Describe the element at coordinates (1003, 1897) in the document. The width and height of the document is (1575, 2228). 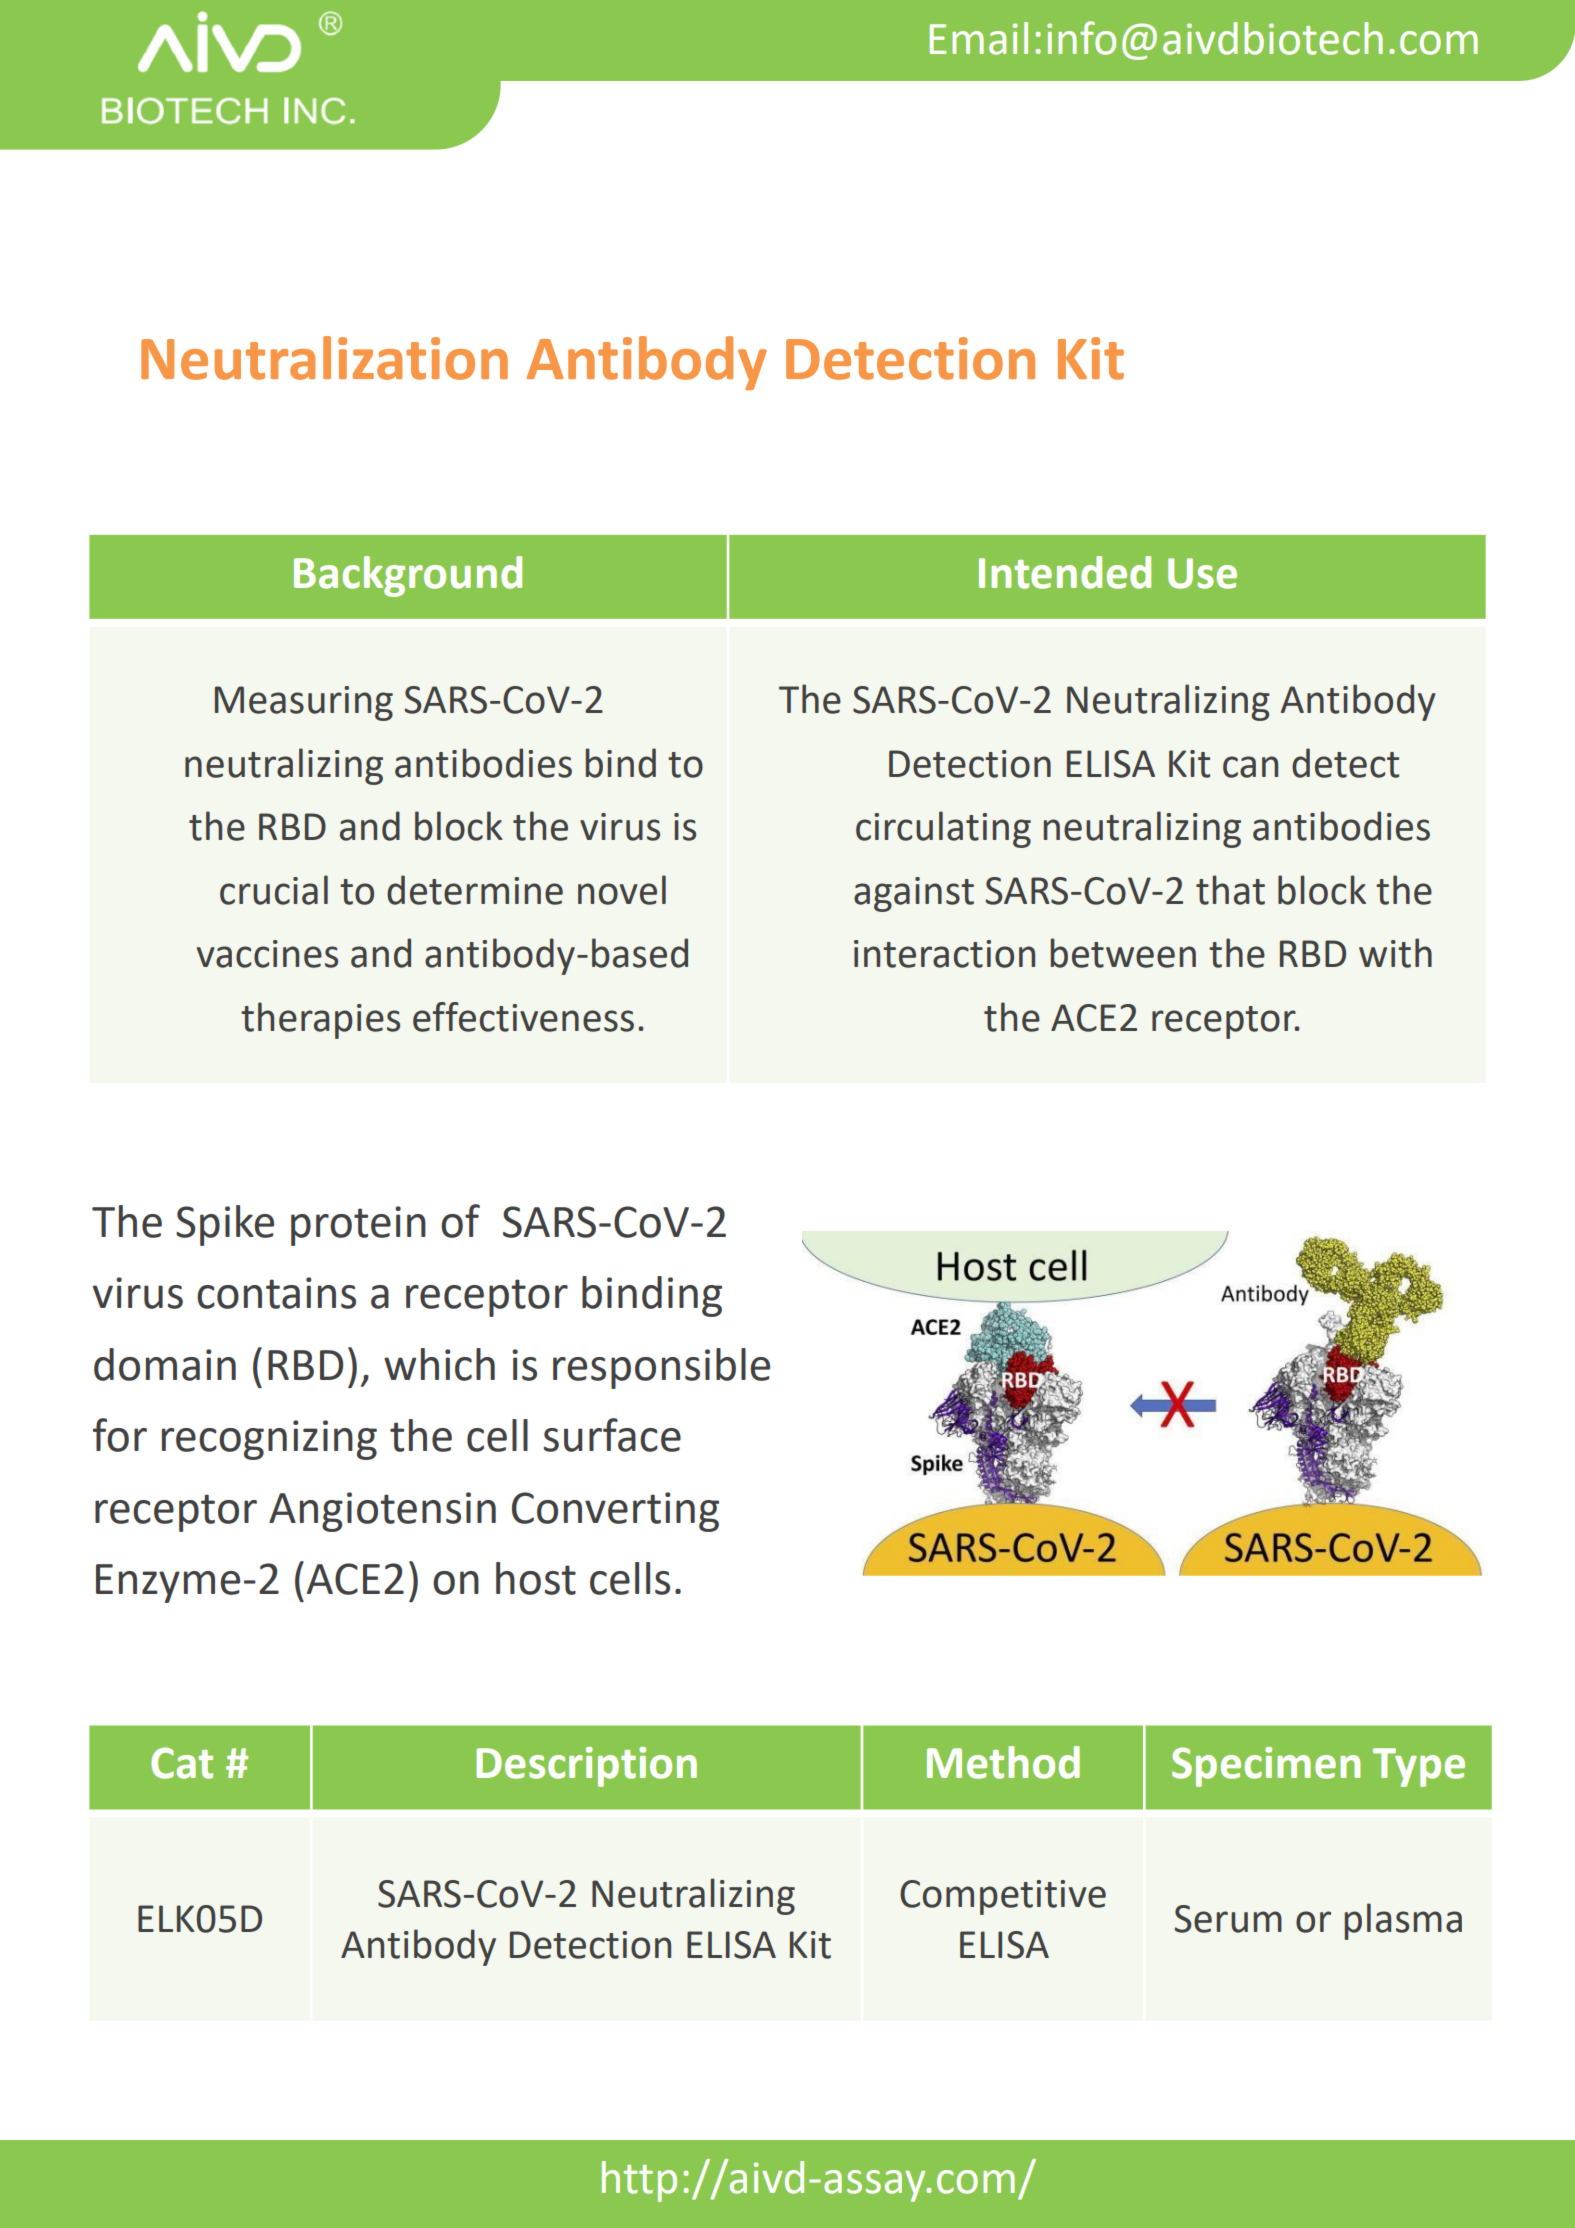
I see `Competitive` at that location.
